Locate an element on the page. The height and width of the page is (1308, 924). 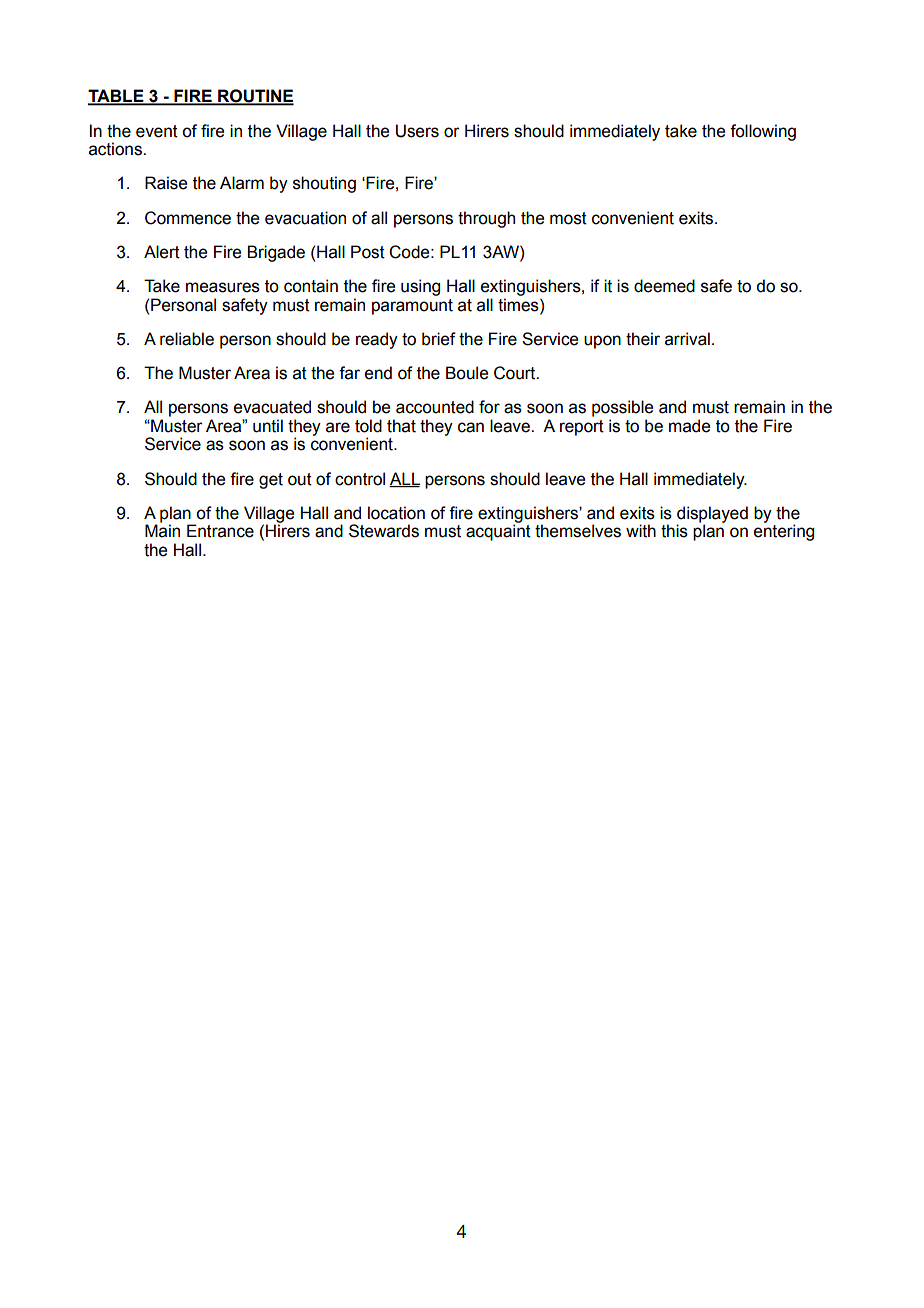
ROUTINE is located at coordinates (255, 97).
